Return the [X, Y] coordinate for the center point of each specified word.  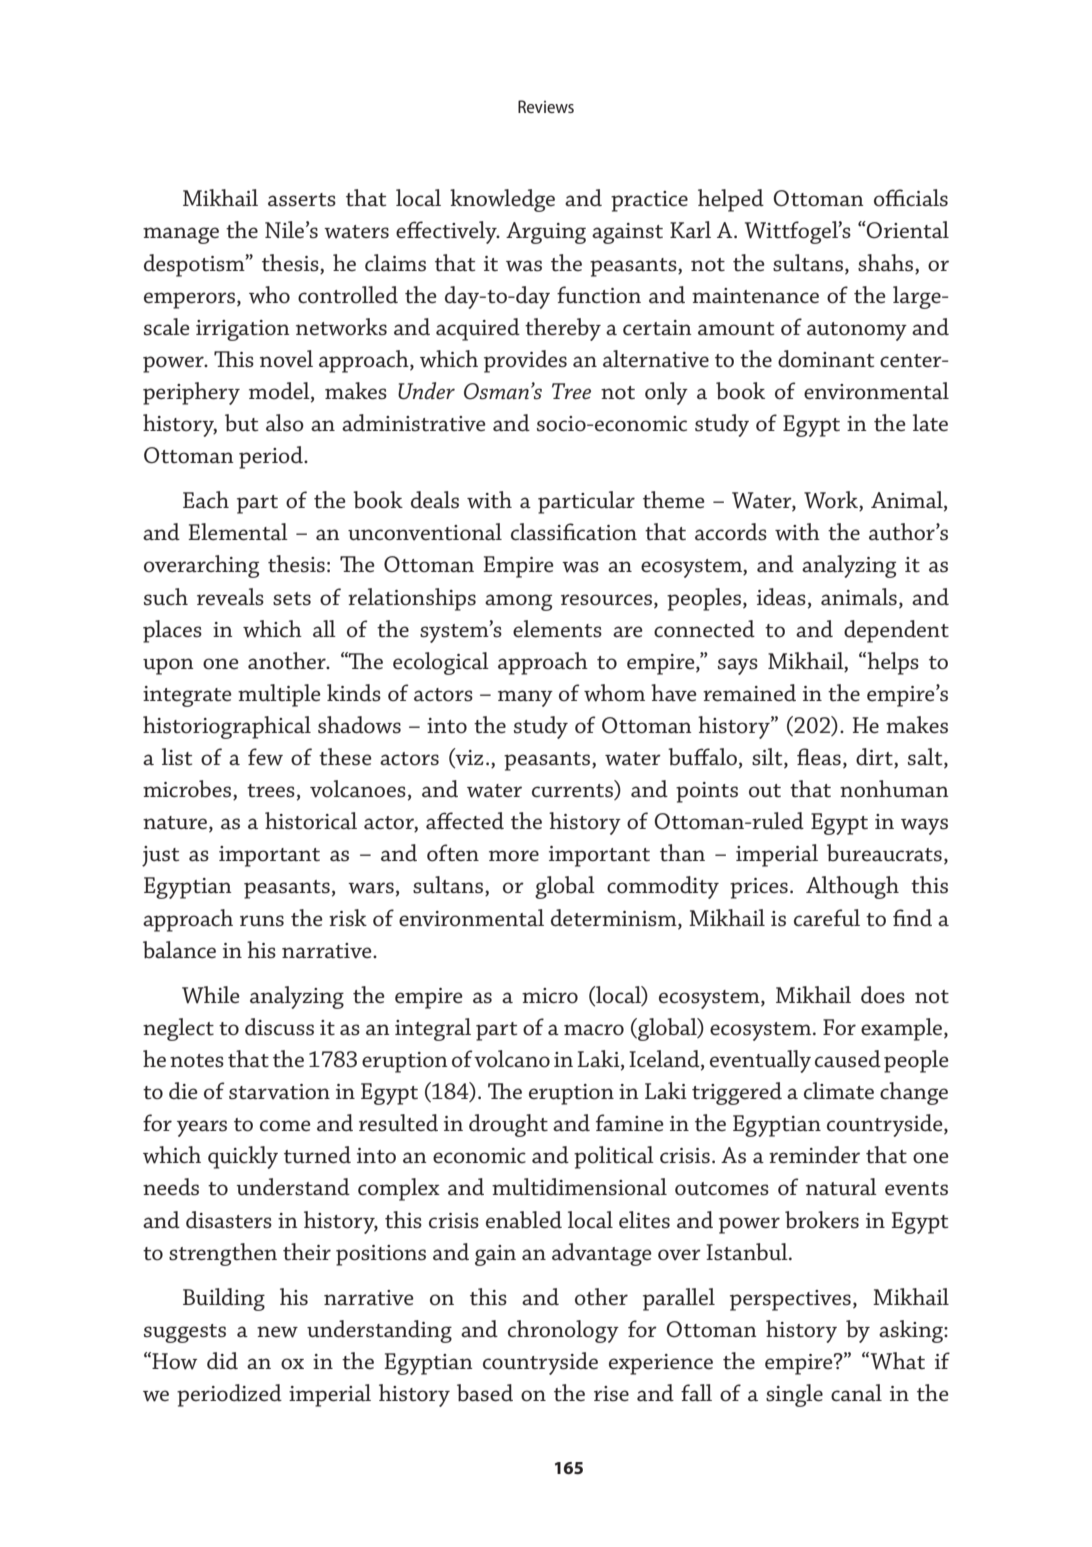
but [241, 423]
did [222, 1360]
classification [574, 532]
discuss [279, 1027]
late [930, 423]
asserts [302, 200]
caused [848, 1059]
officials [911, 198]
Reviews [546, 106]
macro [594, 1030]
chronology [563, 1331]
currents [573, 792]
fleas [819, 757]
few [265, 757]
